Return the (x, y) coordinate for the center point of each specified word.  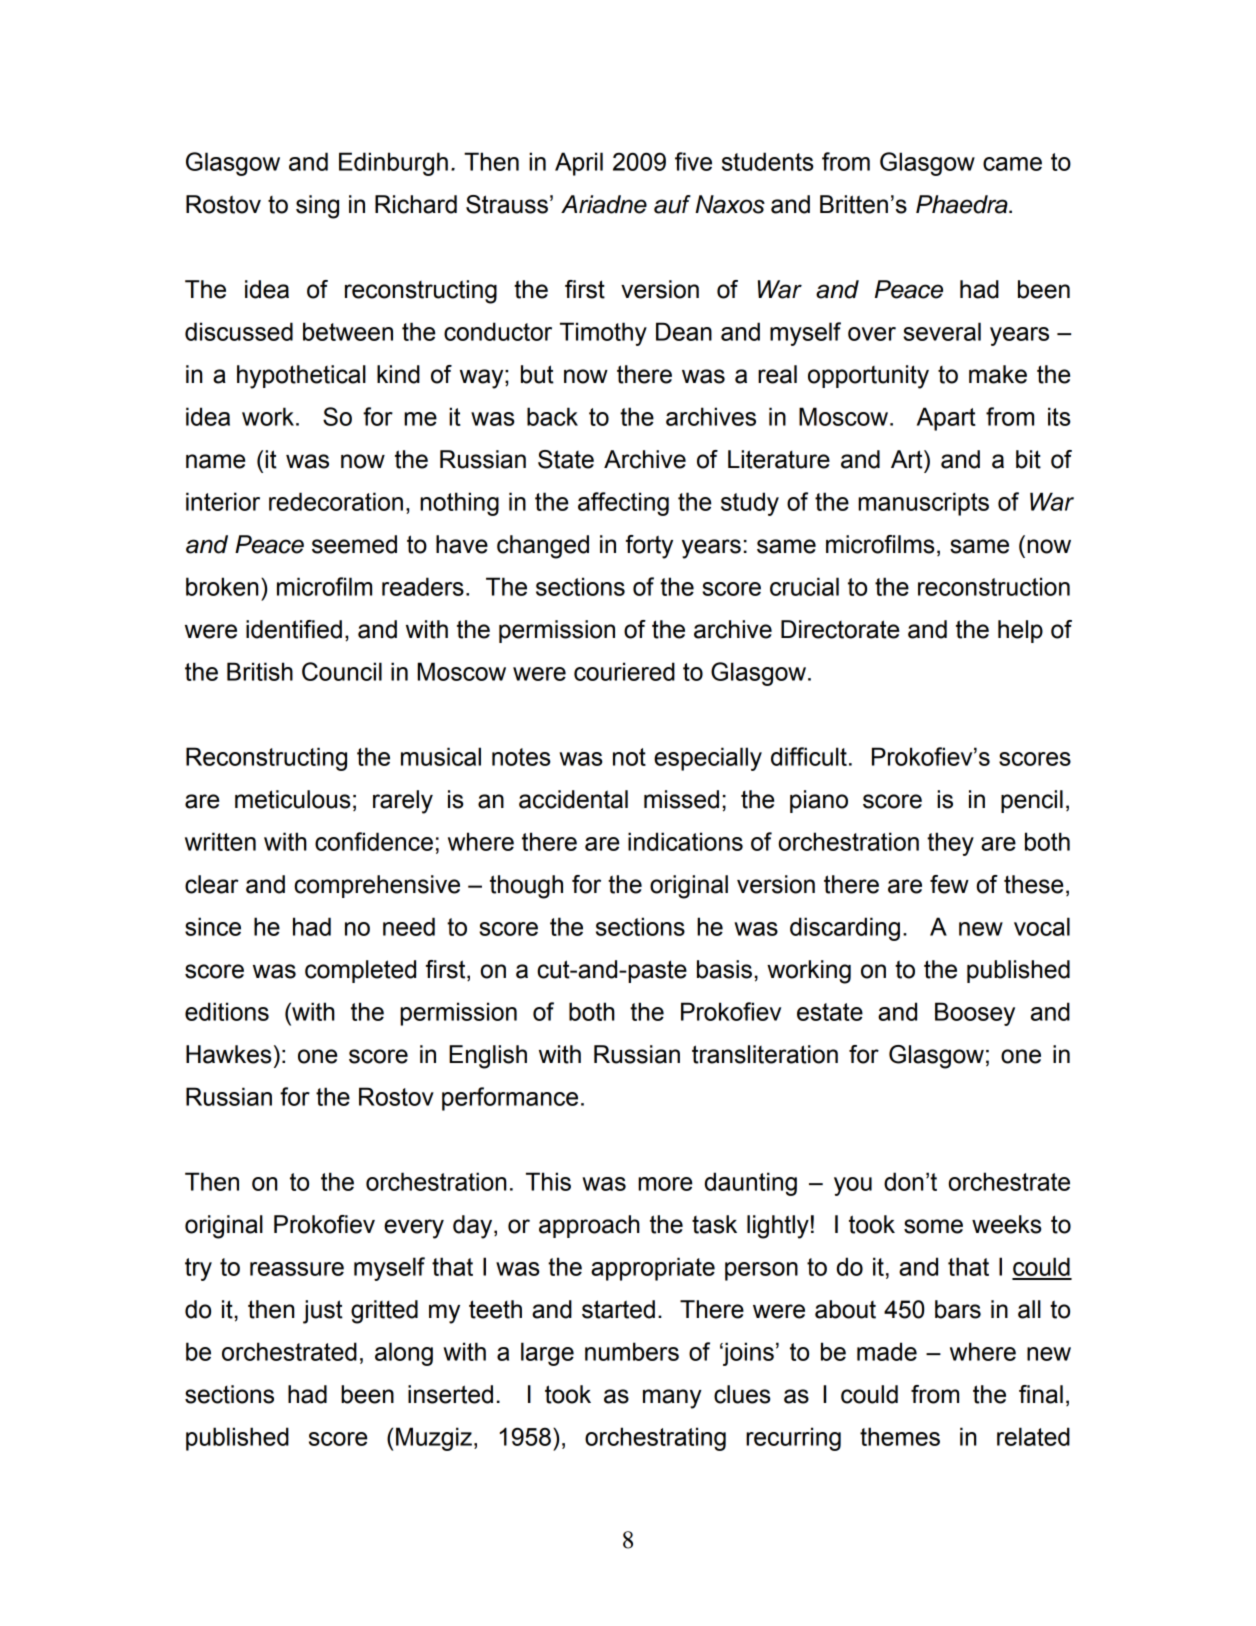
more (665, 1184)
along (404, 1354)
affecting (623, 504)
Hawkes (228, 1054)
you (853, 1186)
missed (681, 799)
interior (223, 501)
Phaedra (963, 204)
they (950, 844)
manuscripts (923, 504)
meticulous (292, 799)
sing (317, 207)
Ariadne (604, 204)
